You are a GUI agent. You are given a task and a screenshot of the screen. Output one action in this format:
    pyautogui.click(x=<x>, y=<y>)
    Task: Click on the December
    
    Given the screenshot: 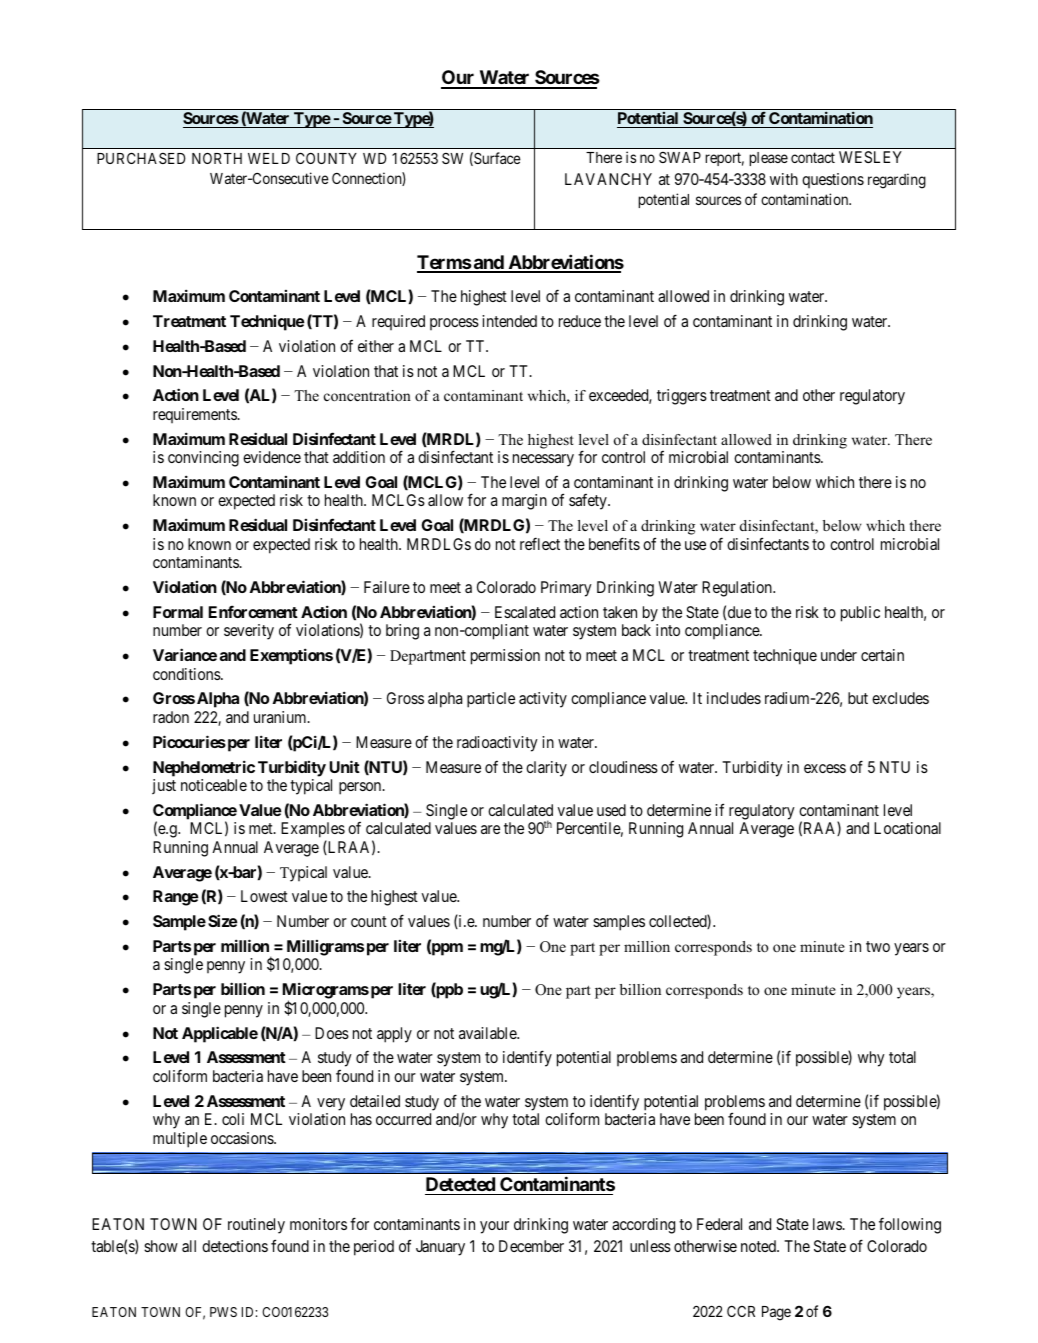 What is the action you would take?
    pyautogui.click(x=531, y=1246)
